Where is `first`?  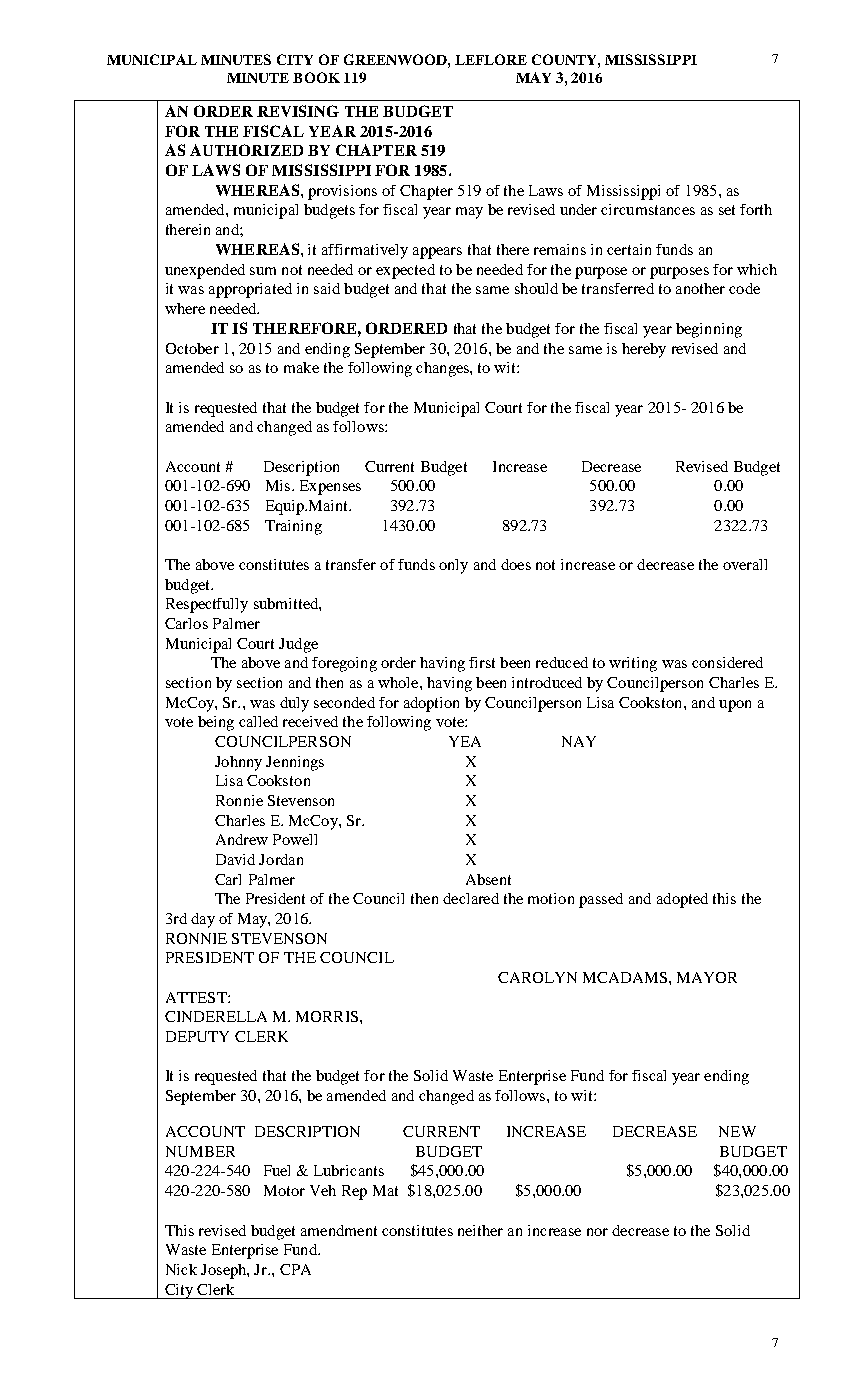
first is located at coordinates (482, 662).
